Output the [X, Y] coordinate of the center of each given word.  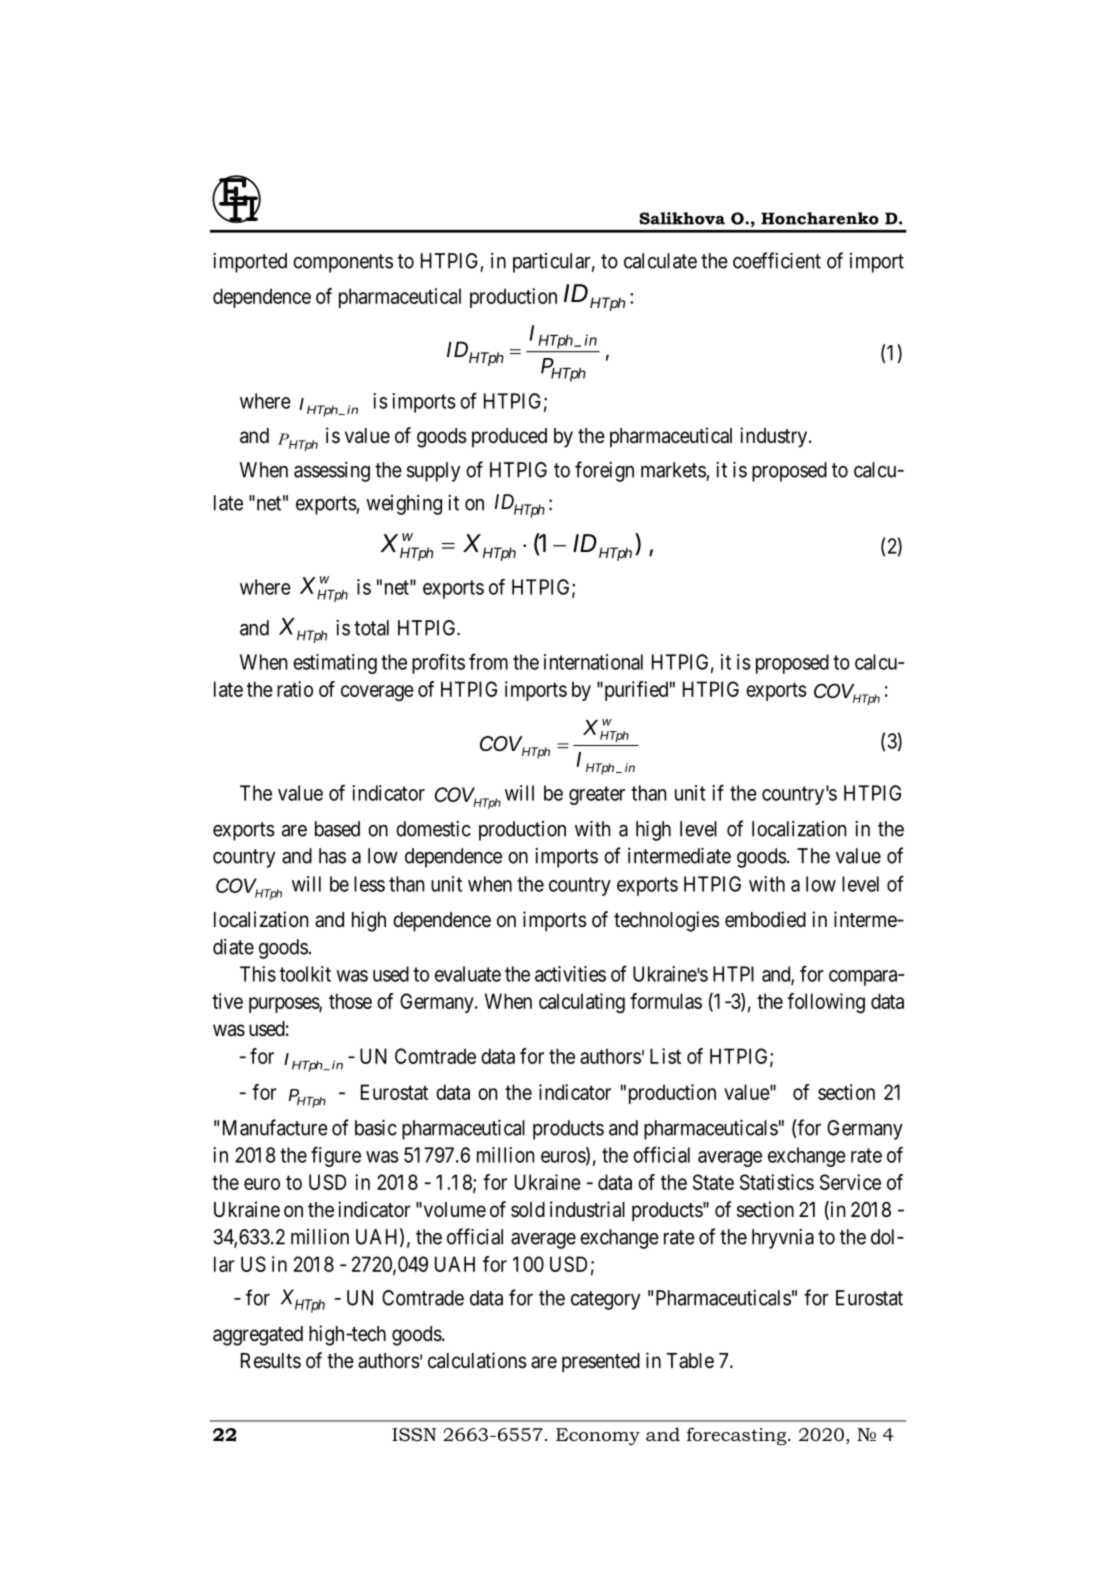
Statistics [777, 1182]
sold [528, 1209]
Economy [598, 1436]
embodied [765, 919]
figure [336, 1156]
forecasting [738, 1436]
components [343, 263]
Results [271, 1361]
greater [597, 795]
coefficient [777, 260]
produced [509, 437]
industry [775, 437]
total [371, 628]
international [593, 662]
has [332, 856]
